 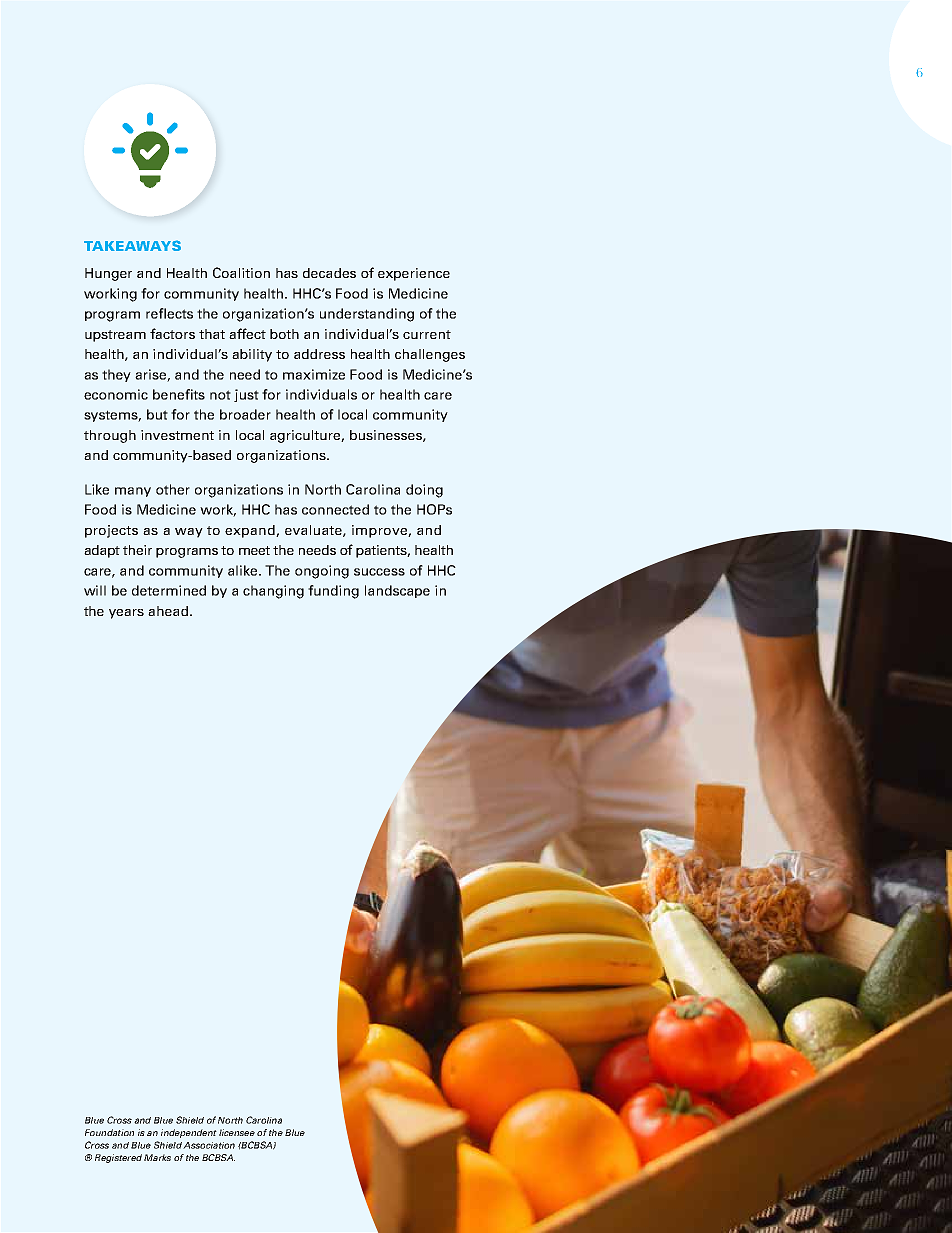 What do you see at coordinates (333, 592) in the screenshot?
I see `funding` at bounding box center [333, 592].
